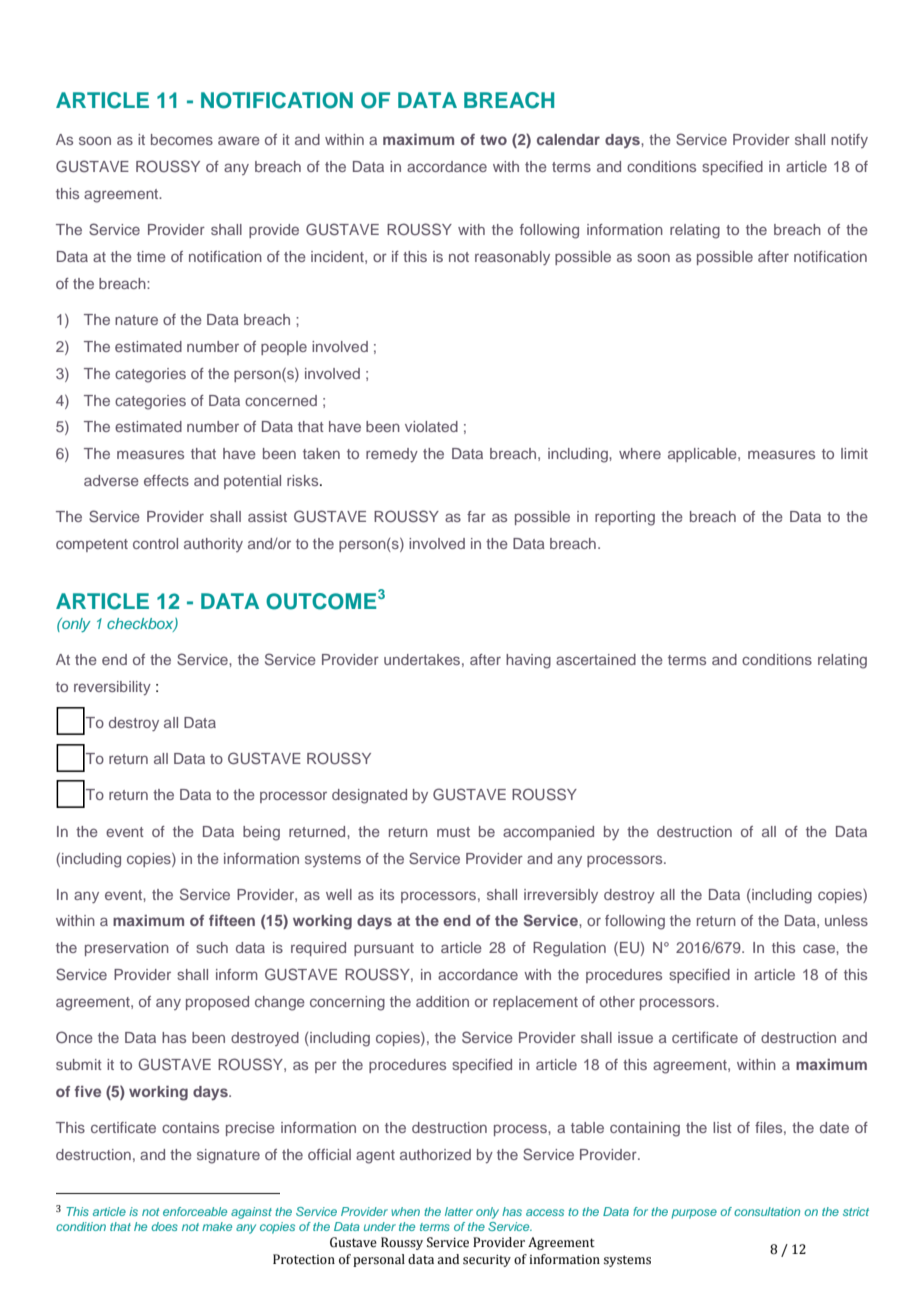 The width and height of the image is (924, 1309). What do you see at coordinates (528, 661) in the image?
I see `having` at bounding box center [528, 661].
